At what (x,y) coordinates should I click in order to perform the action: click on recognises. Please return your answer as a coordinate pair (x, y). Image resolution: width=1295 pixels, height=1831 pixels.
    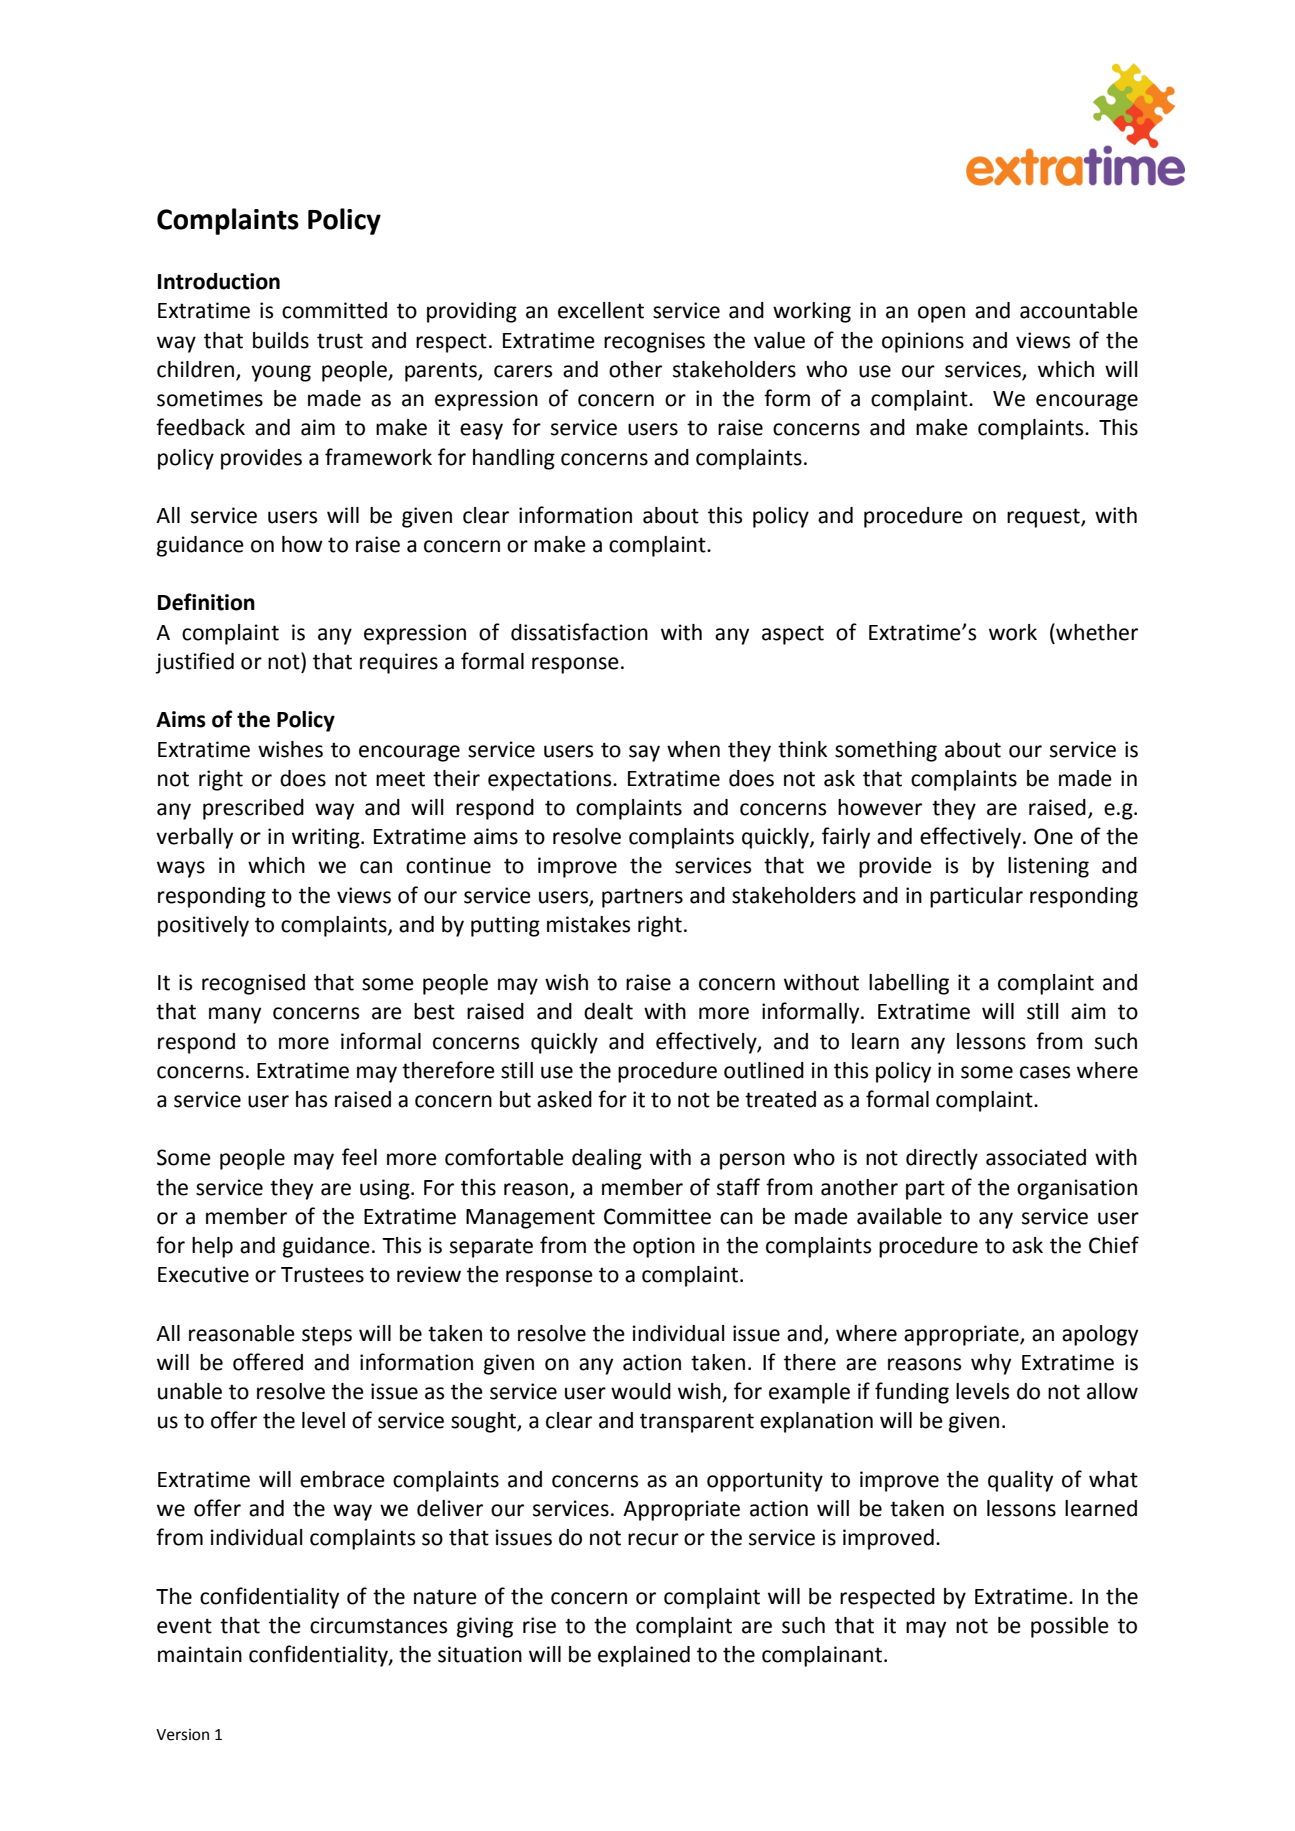
    Looking at the image, I should click on (654, 342).
